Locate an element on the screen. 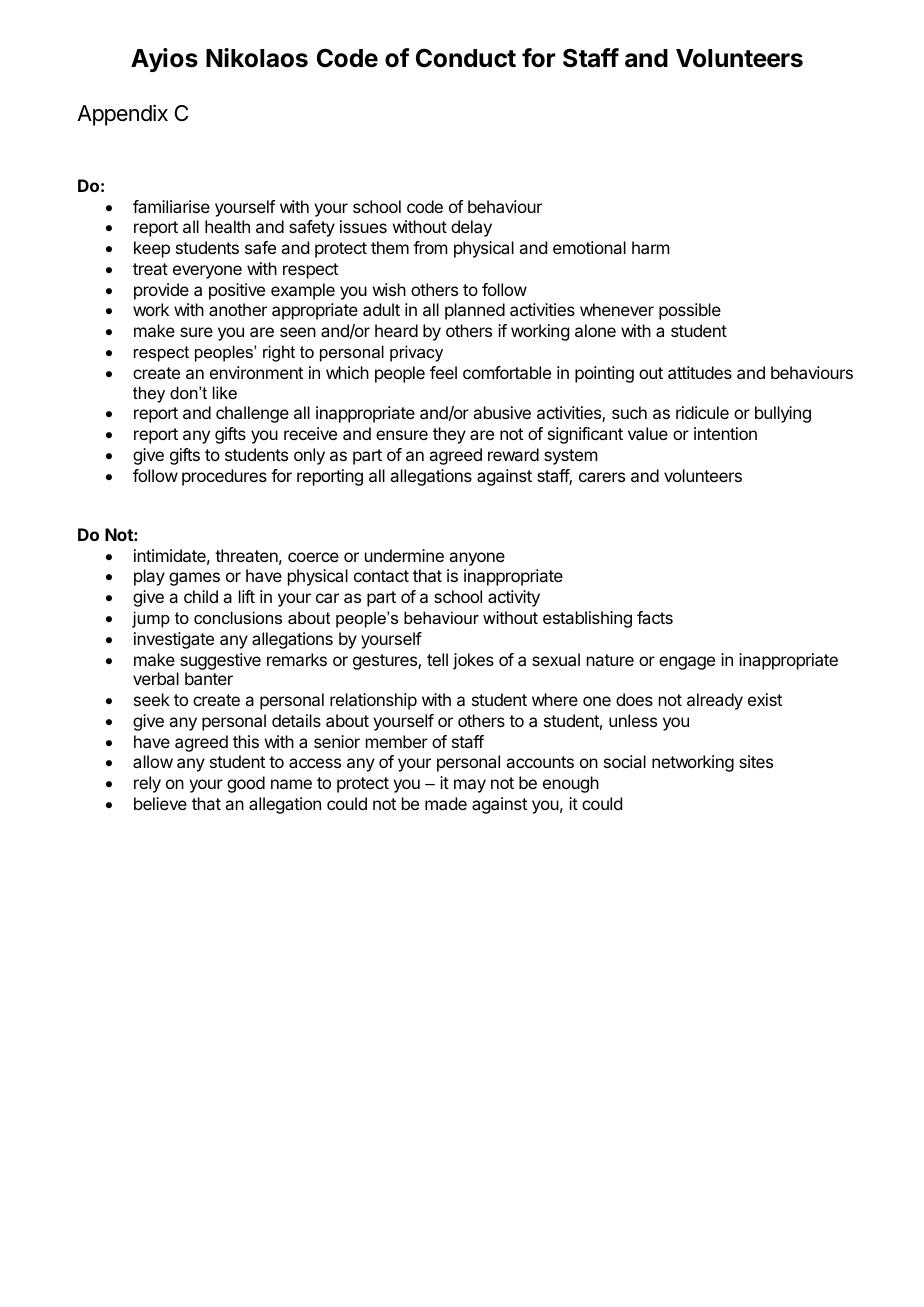 The width and height of the screenshot is (924, 1307). games is located at coordinates (194, 579).
